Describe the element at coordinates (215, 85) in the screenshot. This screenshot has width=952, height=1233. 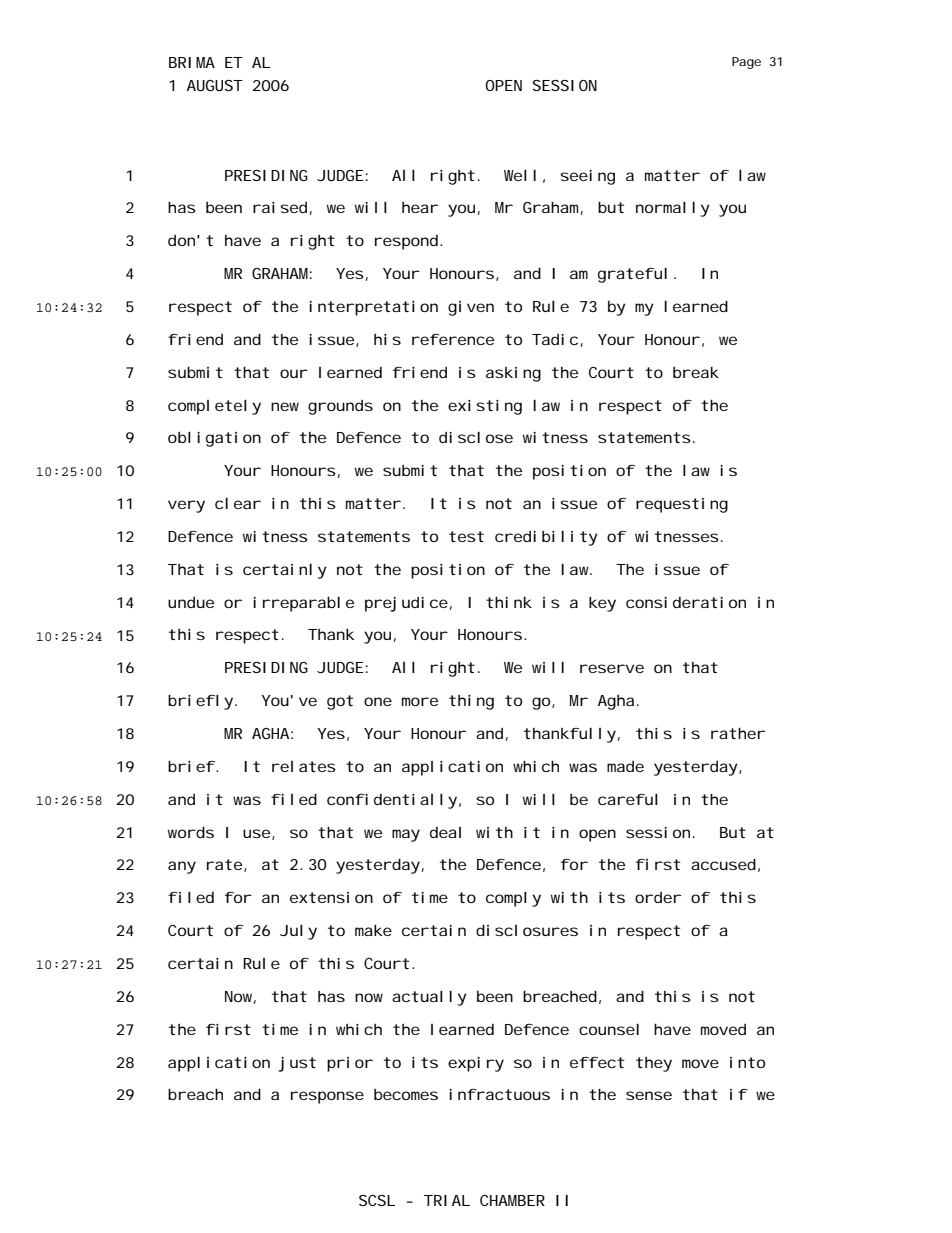
I see `AUGUST` at that location.
